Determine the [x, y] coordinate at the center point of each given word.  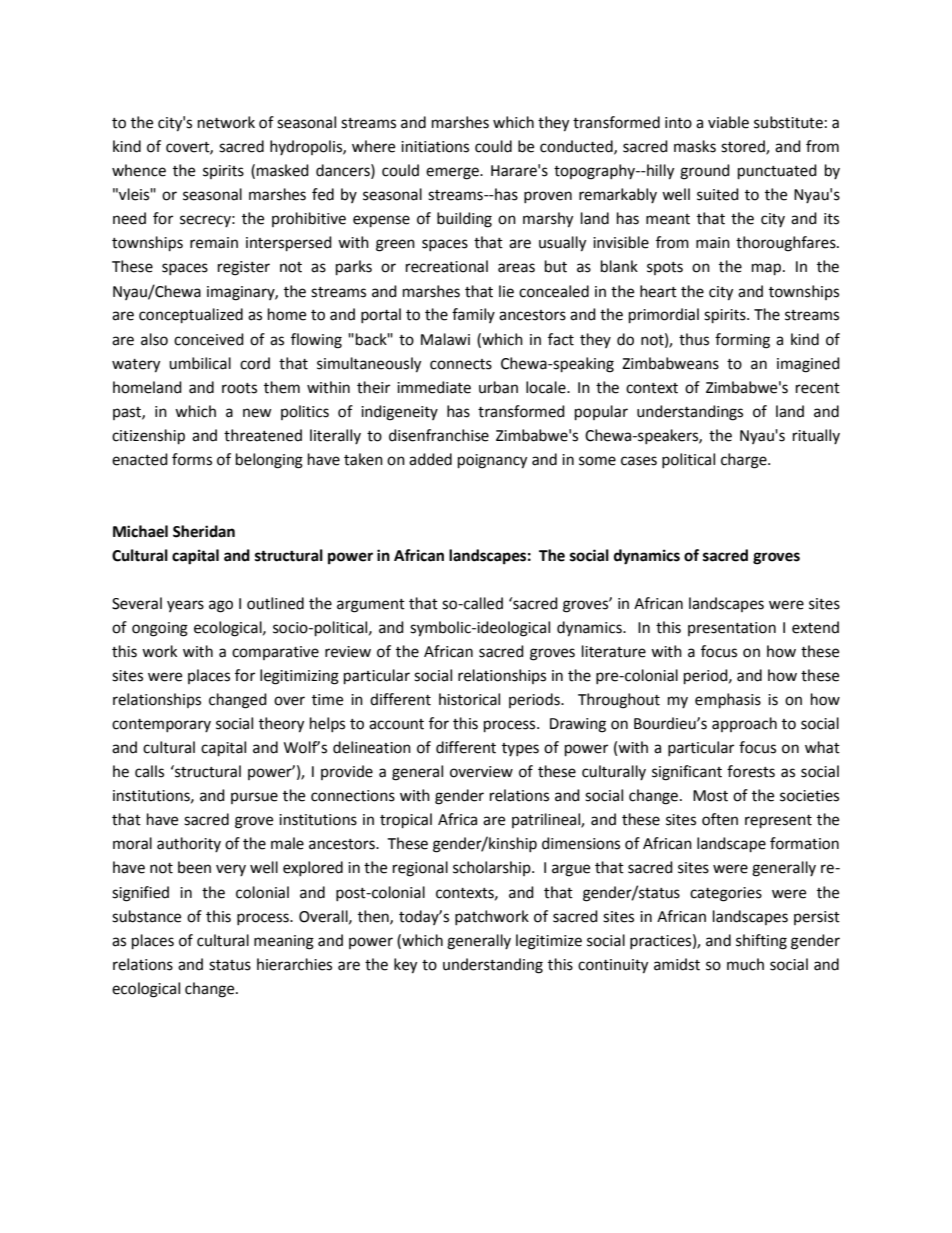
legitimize [549, 942]
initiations [435, 147]
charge [745, 461]
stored [744, 147]
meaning [284, 942]
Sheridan [204, 531]
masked [283, 170]
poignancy [492, 461]
